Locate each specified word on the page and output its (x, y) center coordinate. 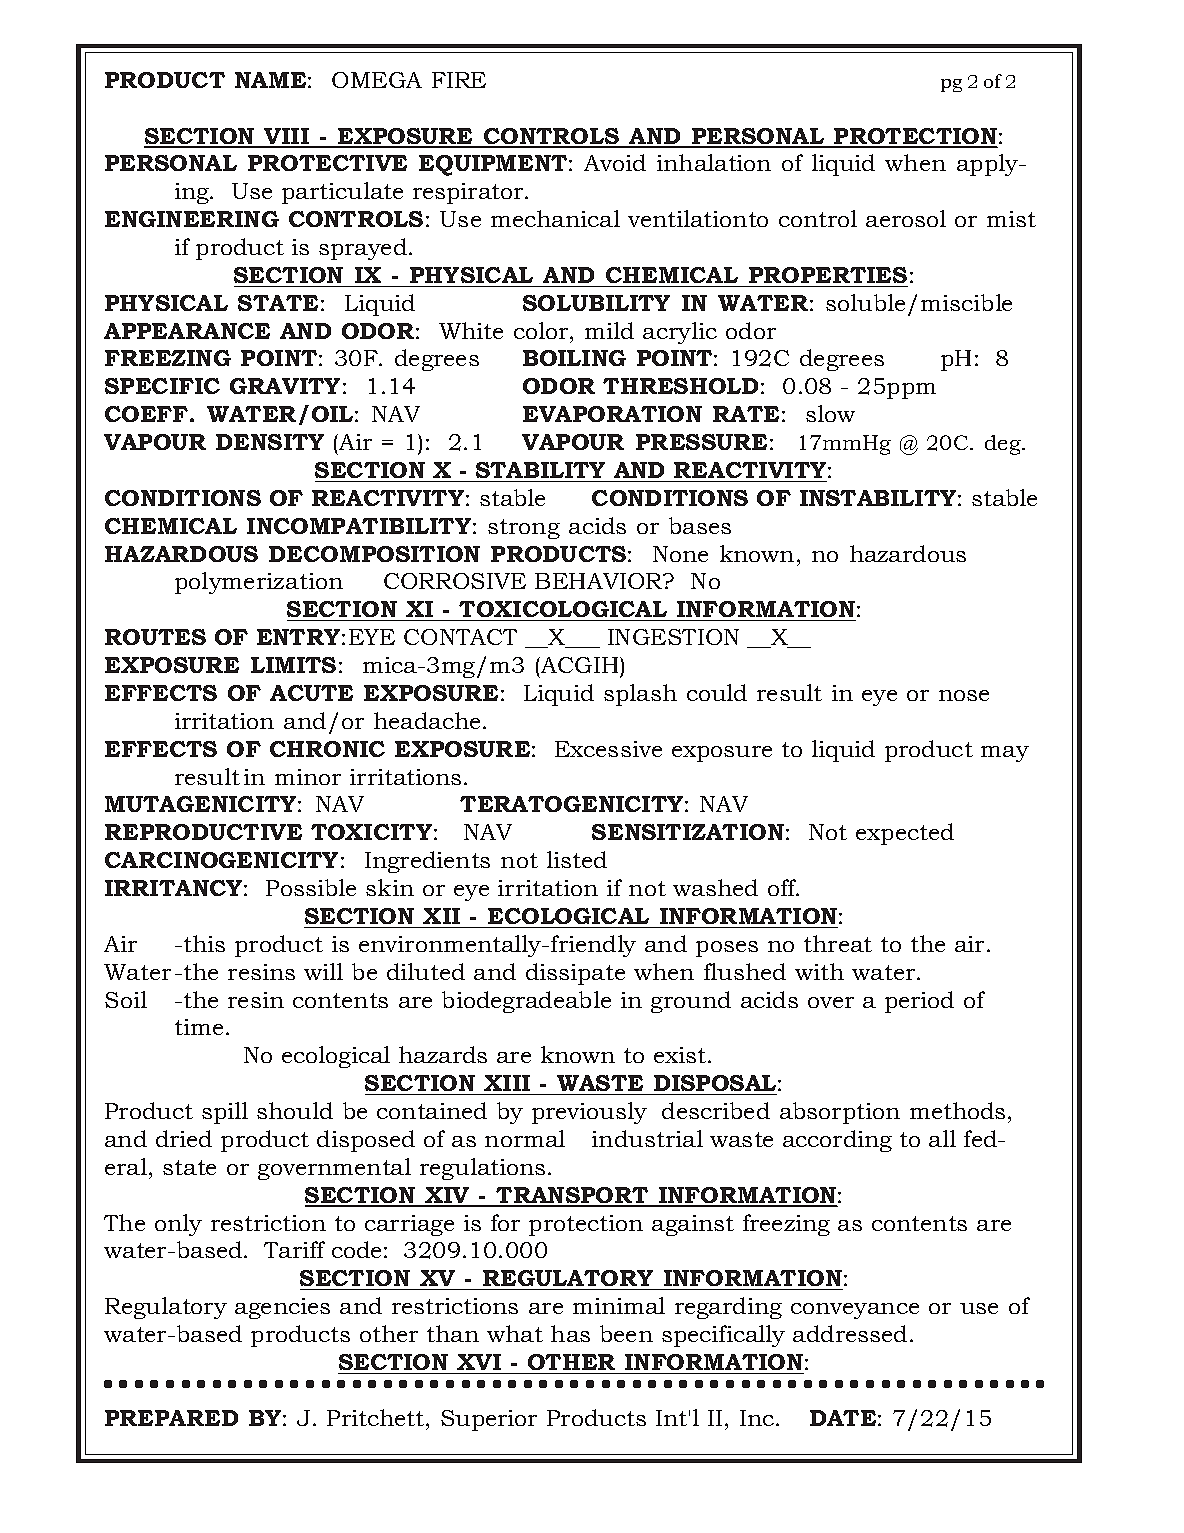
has (570, 1333)
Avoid (615, 162)
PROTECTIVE (327, 163)
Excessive (608, 749)
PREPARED (171, 1418)
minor (308, 777)
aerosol (906, 218)
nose (964, 695)
